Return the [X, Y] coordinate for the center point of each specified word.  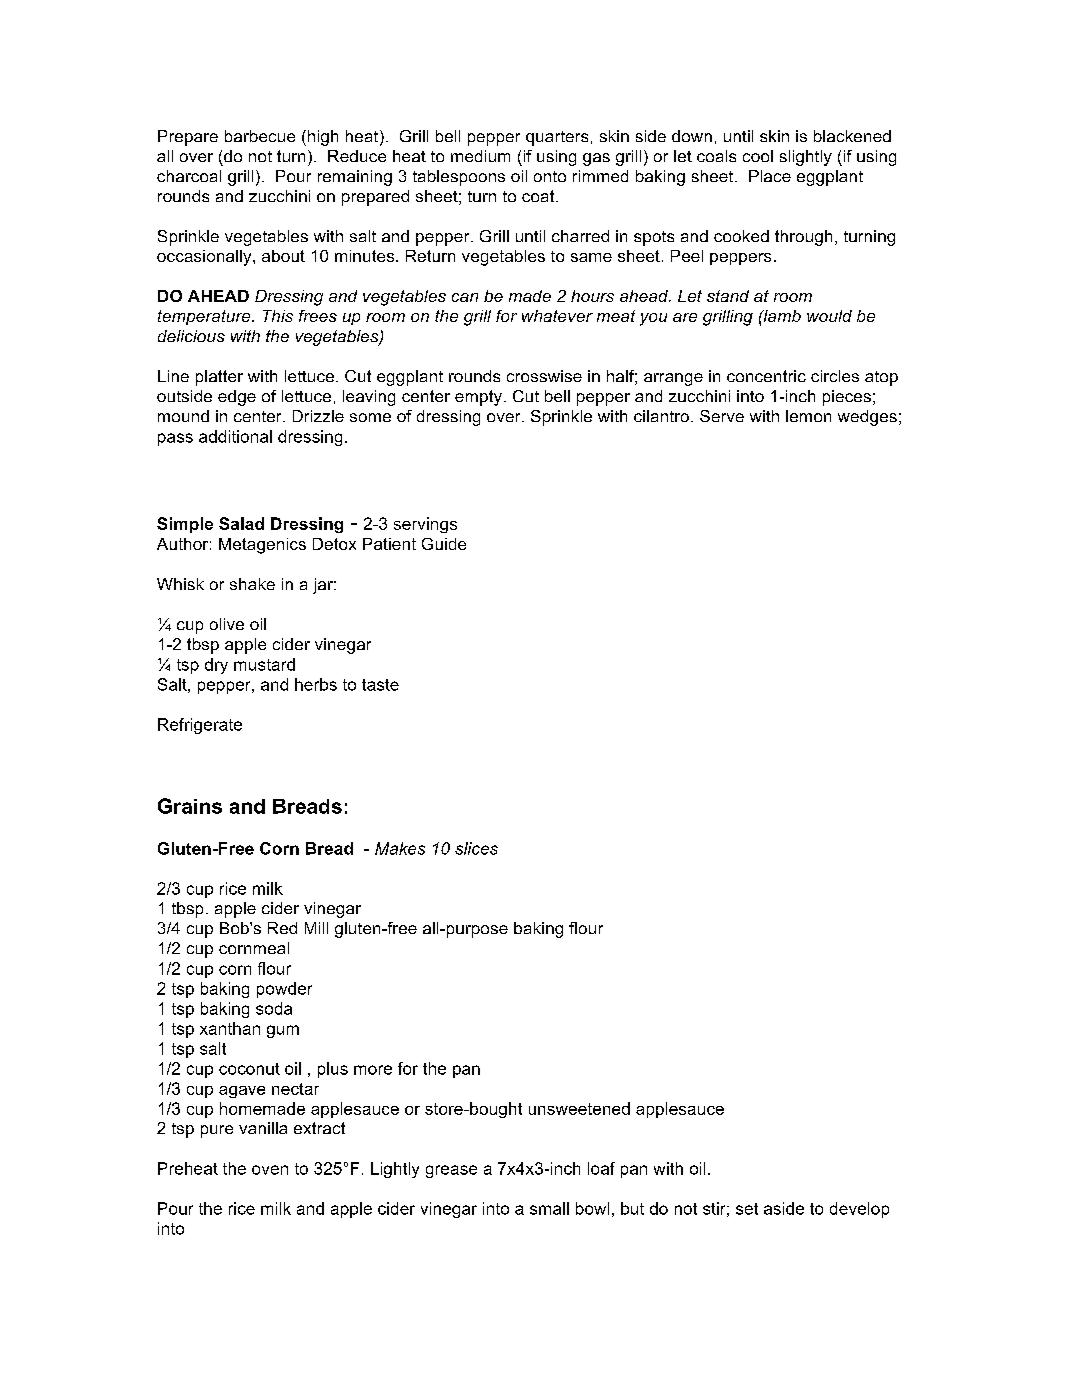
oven [270, 1170]
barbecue [260, 136]
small [549, 1208]
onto [550, 176]
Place [770, 176]
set [747, 1209]
